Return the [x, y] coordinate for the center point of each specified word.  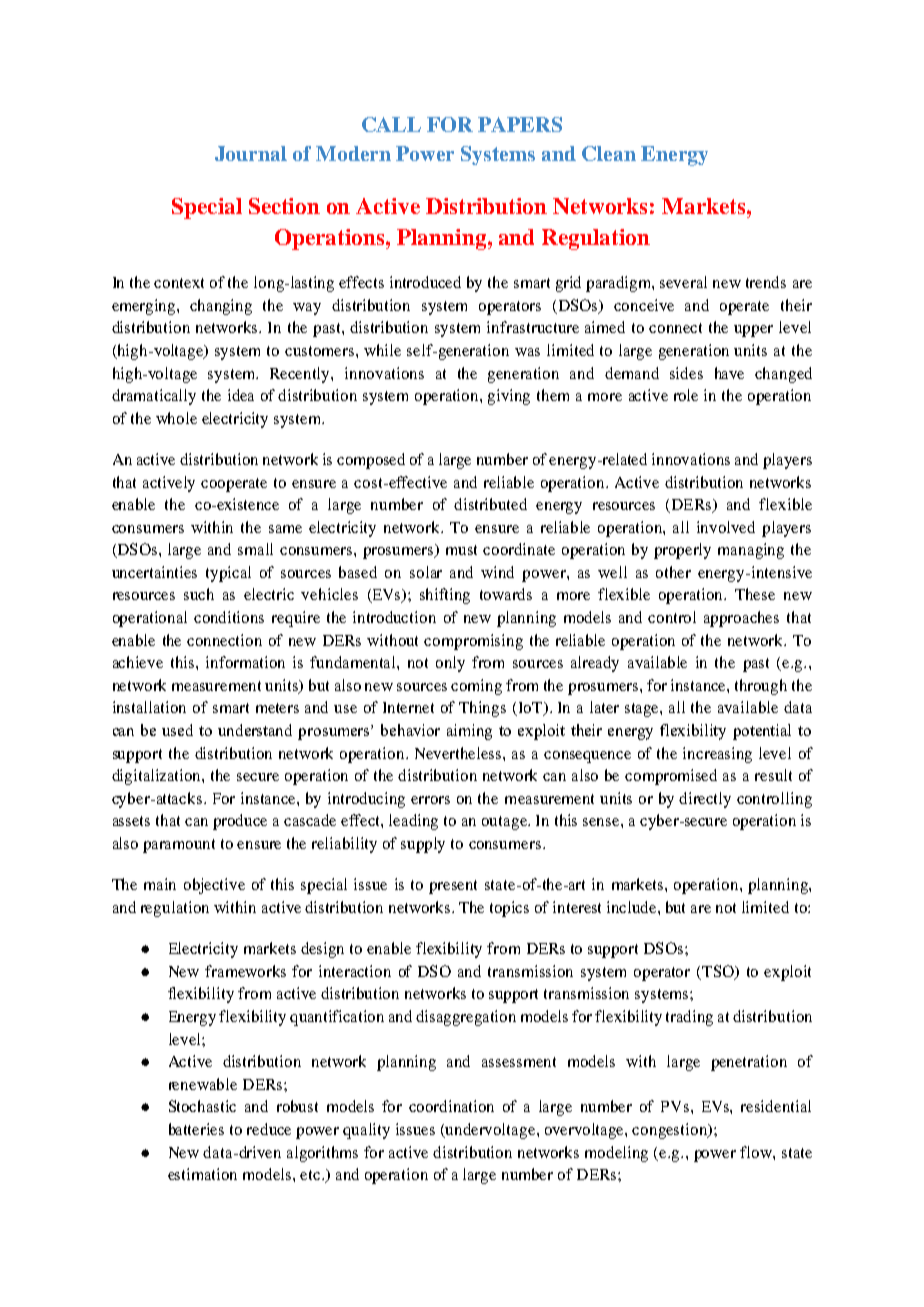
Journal [251, 153]
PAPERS [520, 124]
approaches [741, 619]
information [245, 662]
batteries [196, 1129]
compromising [473, 642]
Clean [609, 153]
